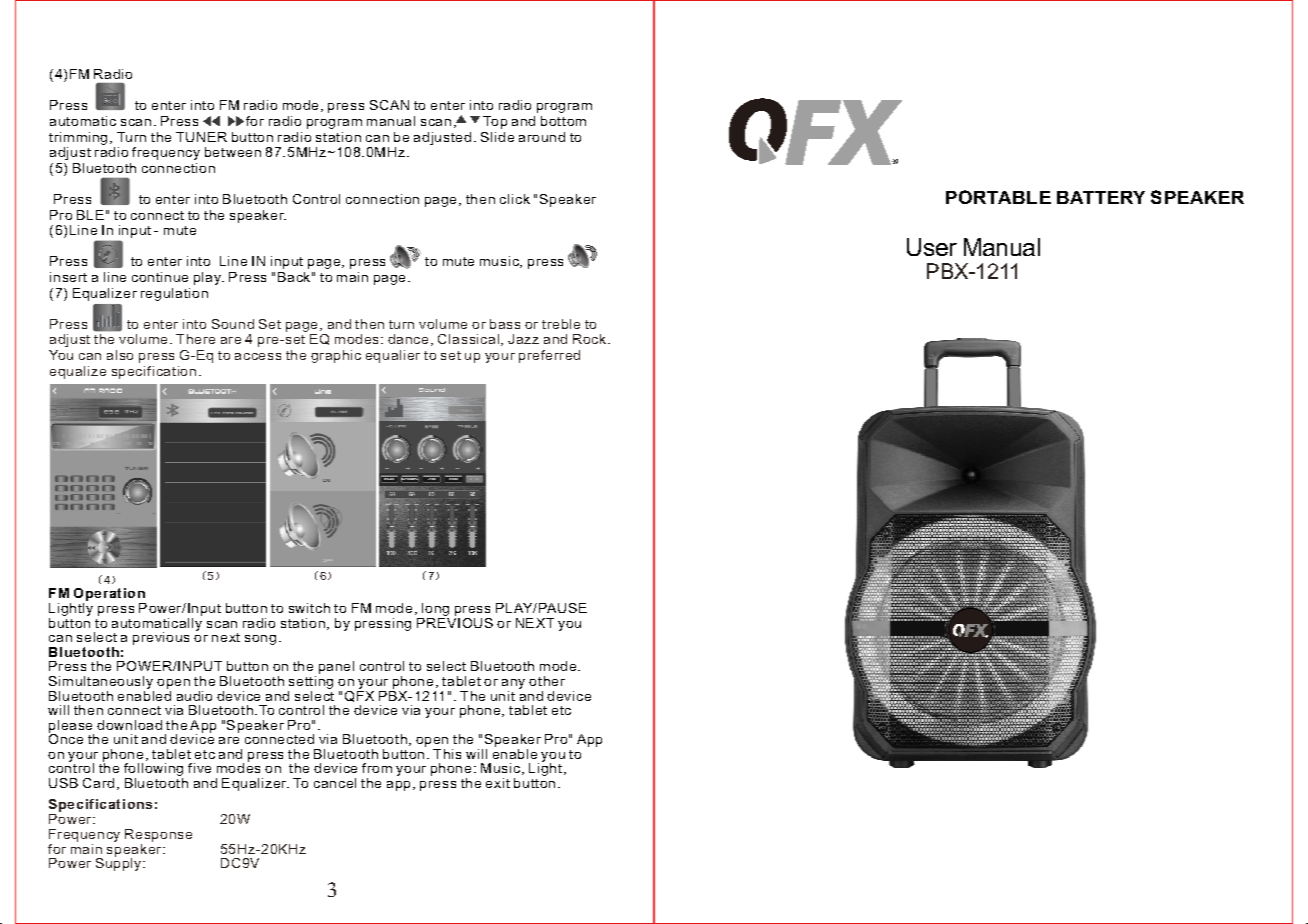  What do you see at coordinates (542, 137) in the document?
I see `around` at bounding box center [542, 137].
